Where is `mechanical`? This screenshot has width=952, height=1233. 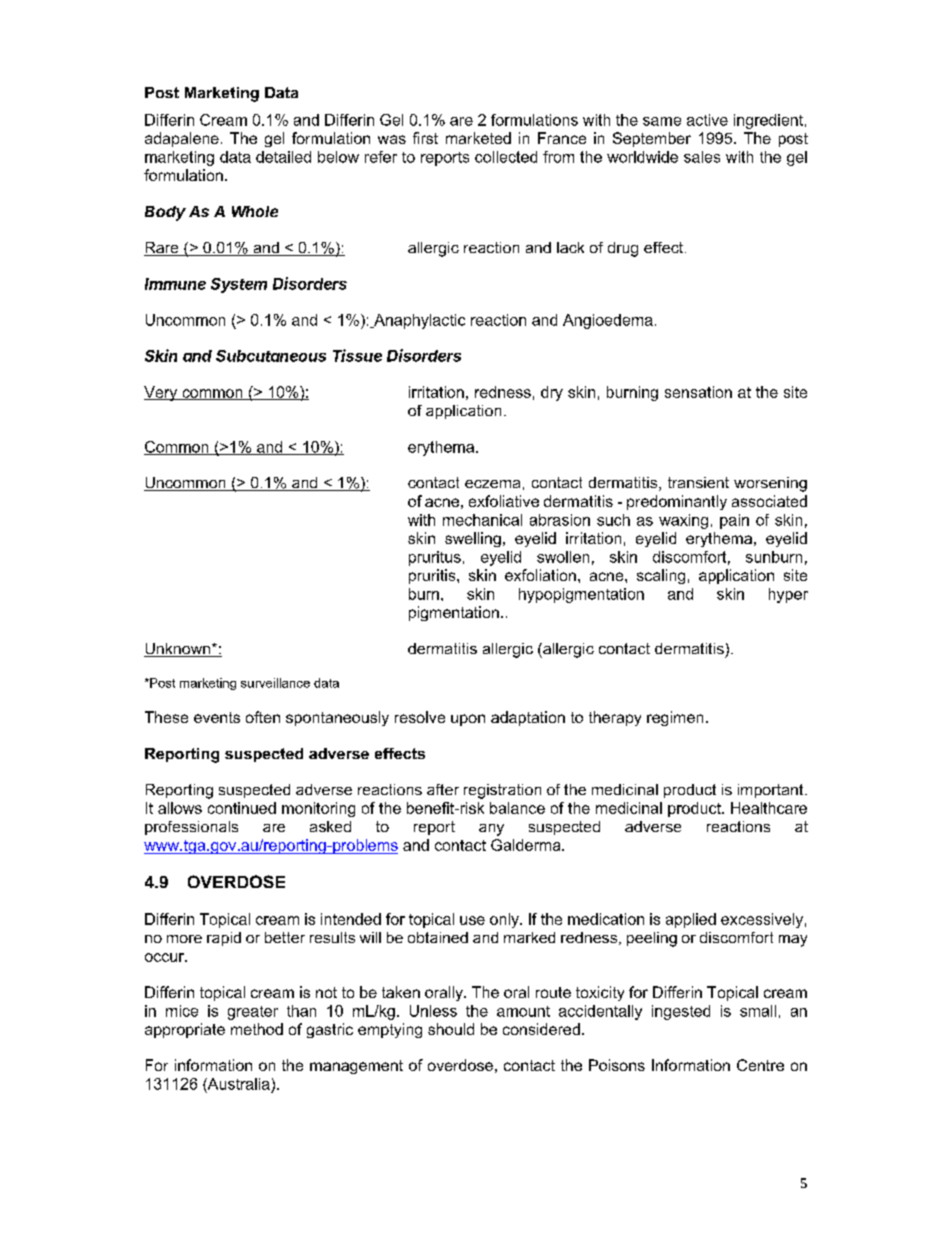 mechanical is located at coordinates (482, 520).
